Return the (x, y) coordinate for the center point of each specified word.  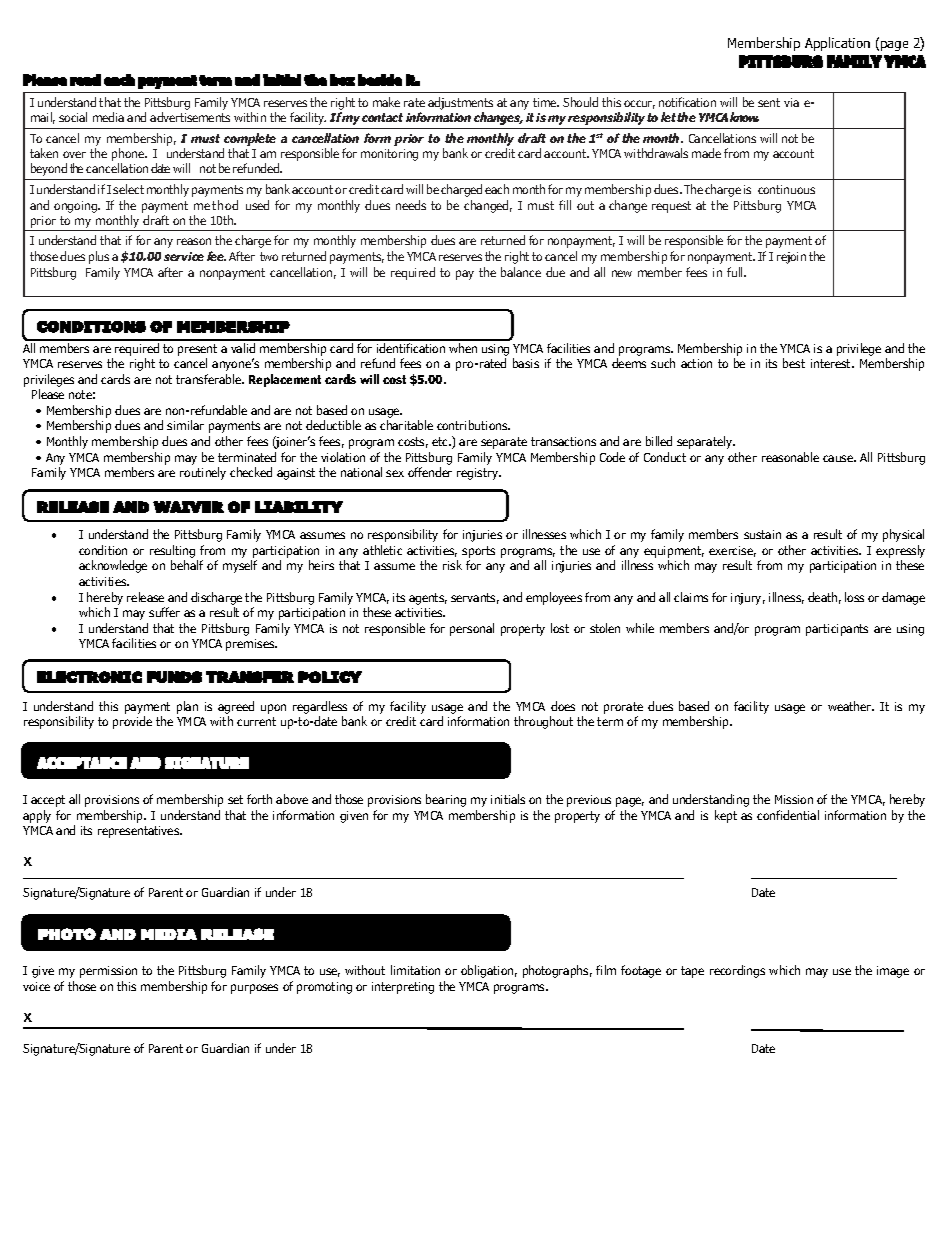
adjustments (460, 103)
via (791, 102)
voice (36, 986)
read (85, 80)
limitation (415, 970)
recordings (737, 971)
